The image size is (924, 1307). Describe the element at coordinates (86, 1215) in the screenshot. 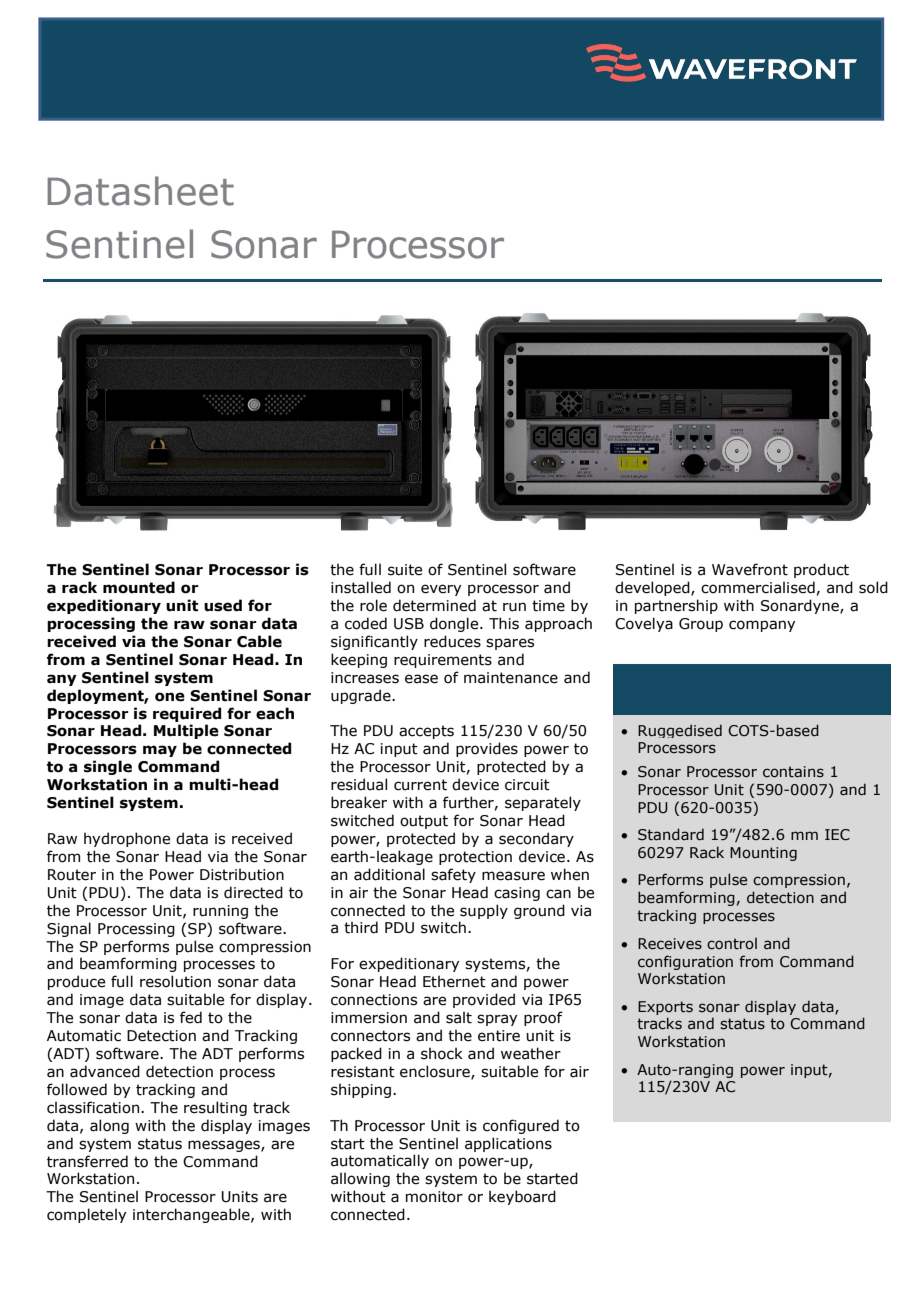

I see `completely` at that location.
